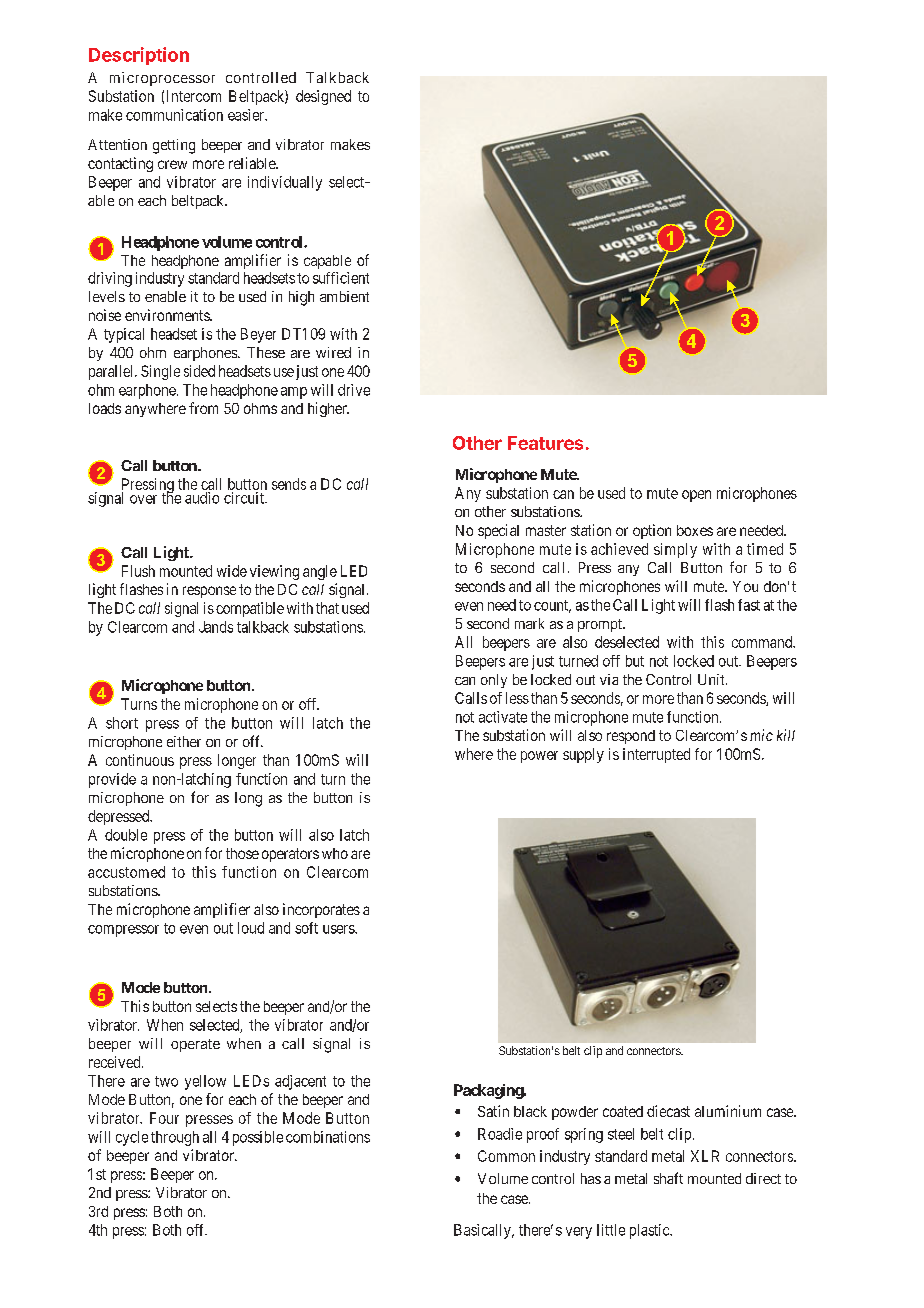 Image resolution: width=924 pixels, height=1308 pixels. What do you see at coordinates (323, 97) in the screenshot?
I see `designed` at bounding box center [323, 97].
